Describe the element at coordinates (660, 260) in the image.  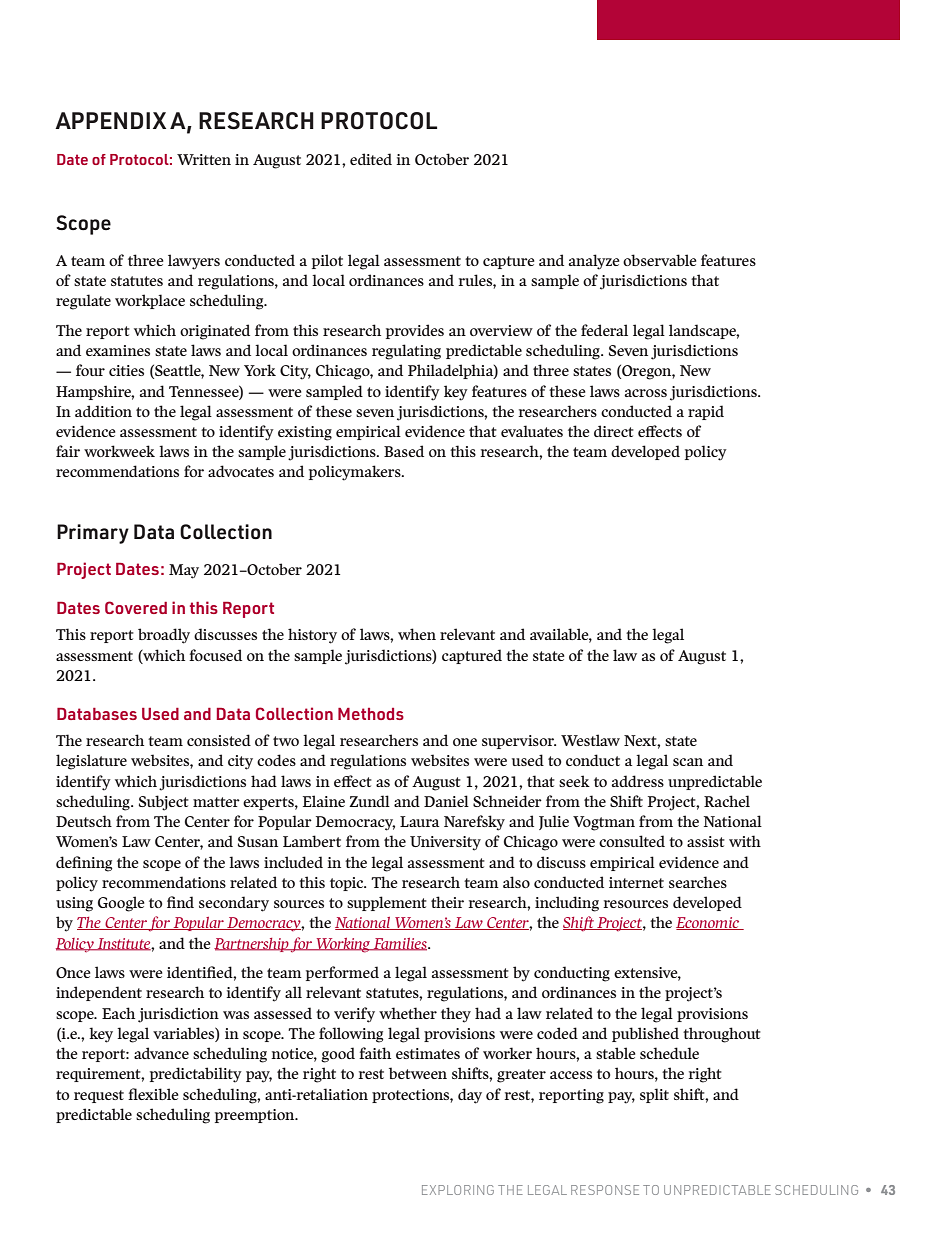
I see `observable` at that location.
